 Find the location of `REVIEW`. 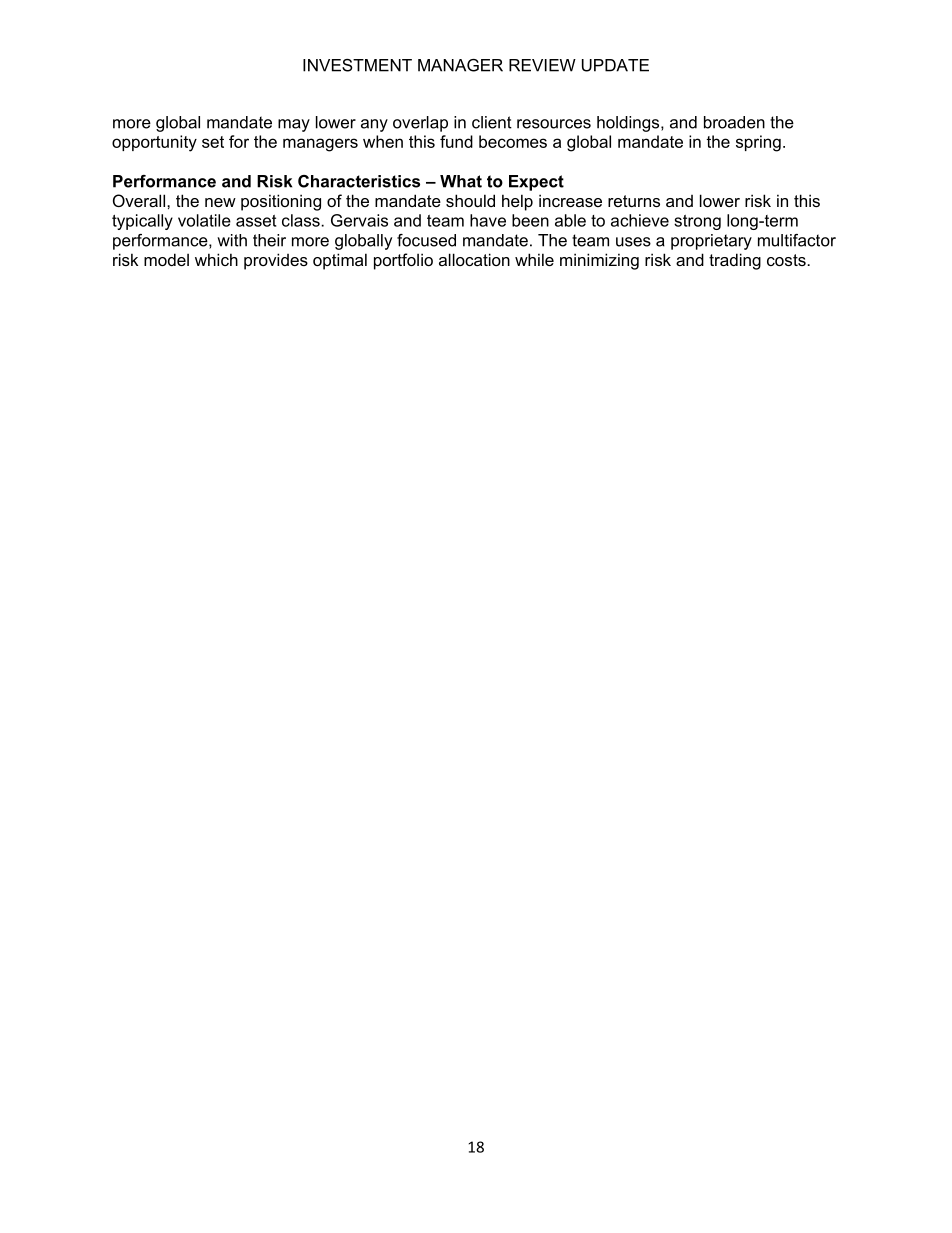

REVIEW is located at coordinates (542, 65).
